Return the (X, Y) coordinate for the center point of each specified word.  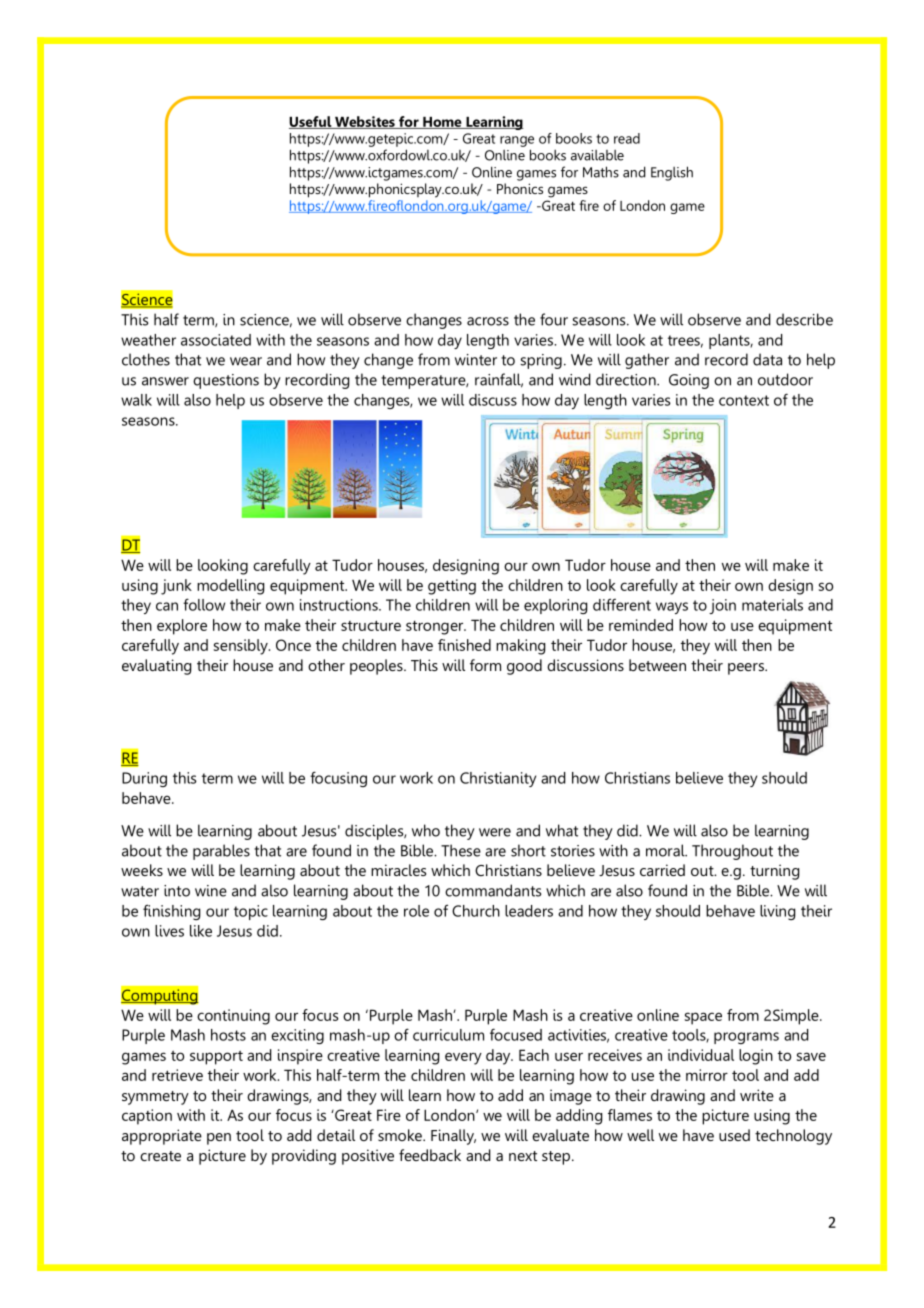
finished (464, 645)
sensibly (242, 647)
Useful (311, 122)
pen (219, 1139)
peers (747, 669)
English (672, 173)
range (517, 141)
